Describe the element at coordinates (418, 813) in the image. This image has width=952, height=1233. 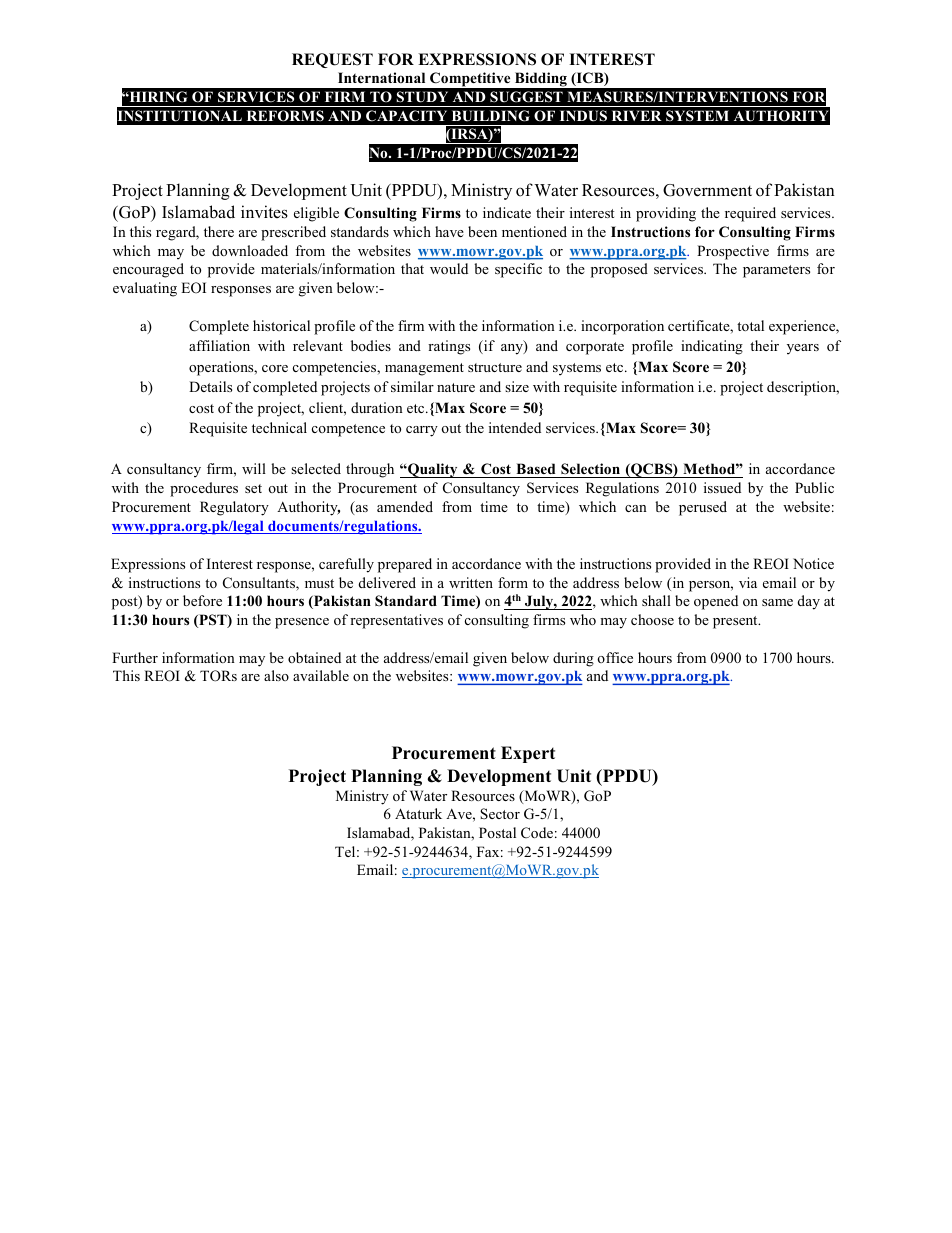
I see `Ataturk` at that location.
